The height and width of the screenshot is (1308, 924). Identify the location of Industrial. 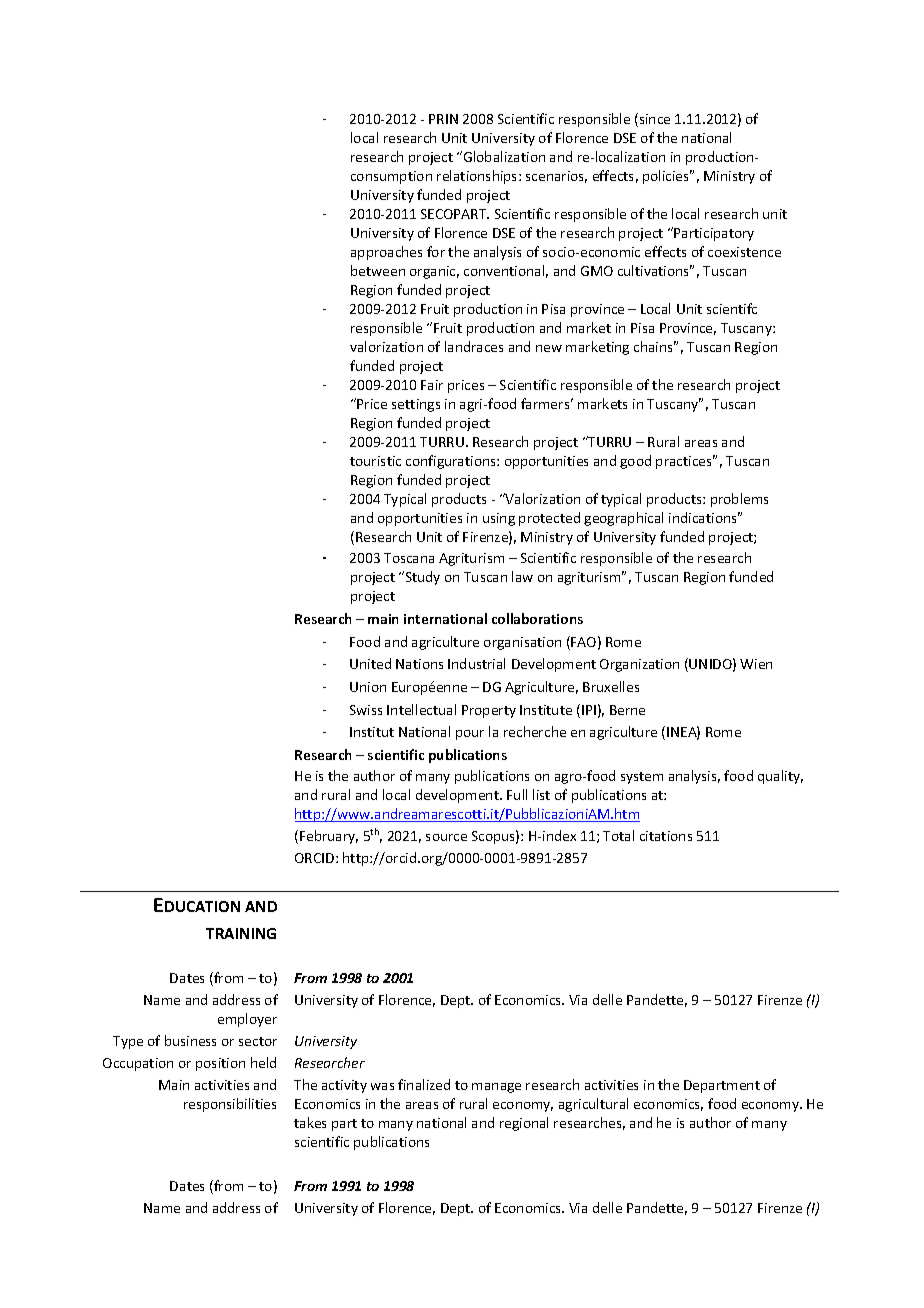
(476, 663).
